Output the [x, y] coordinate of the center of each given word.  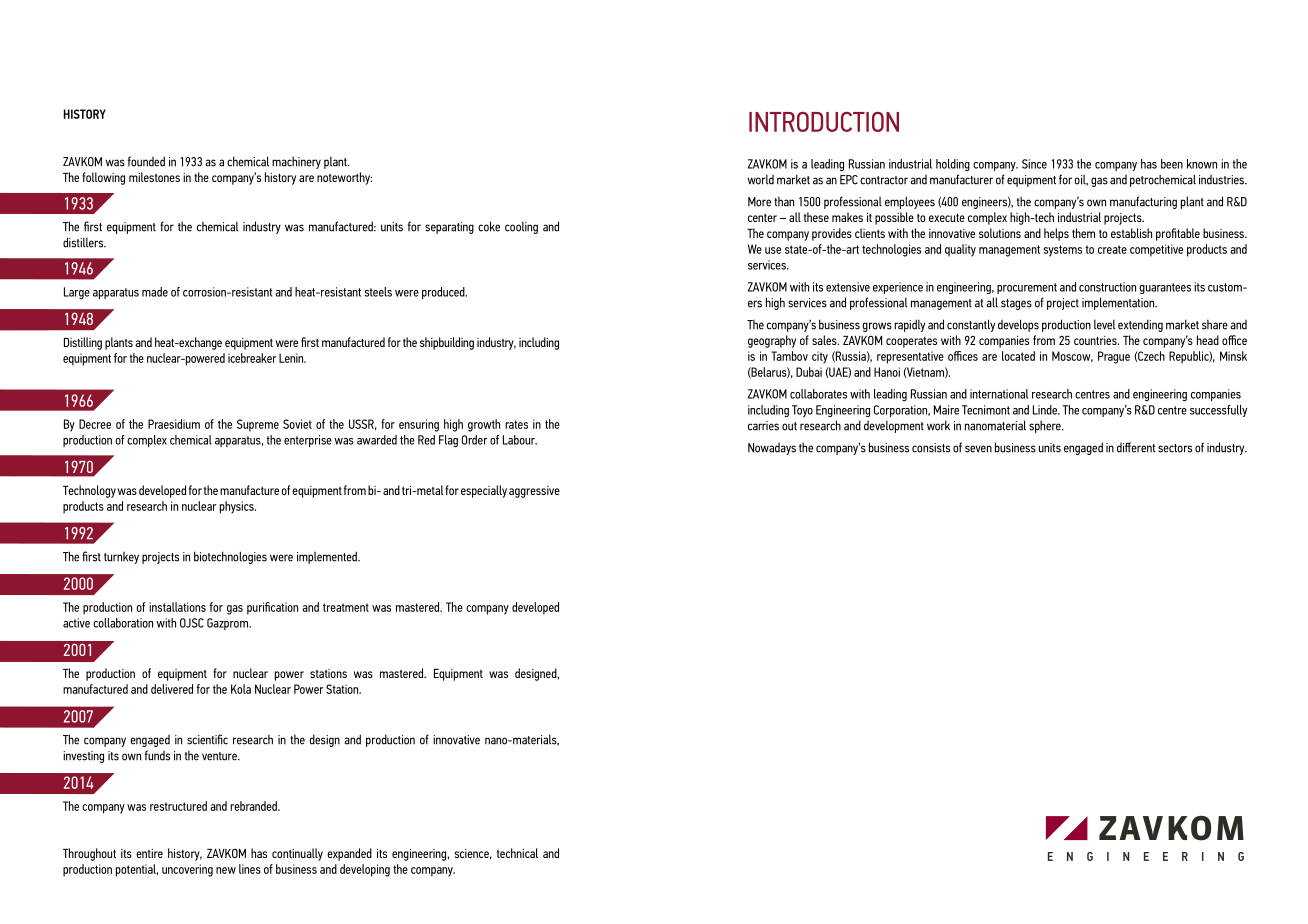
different [1136, 447]
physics [238, 507]
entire [149, 853]
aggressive [534, 492]
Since [1034, 164]
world [761, 179]
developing [365, 870]
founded [146, 161]
